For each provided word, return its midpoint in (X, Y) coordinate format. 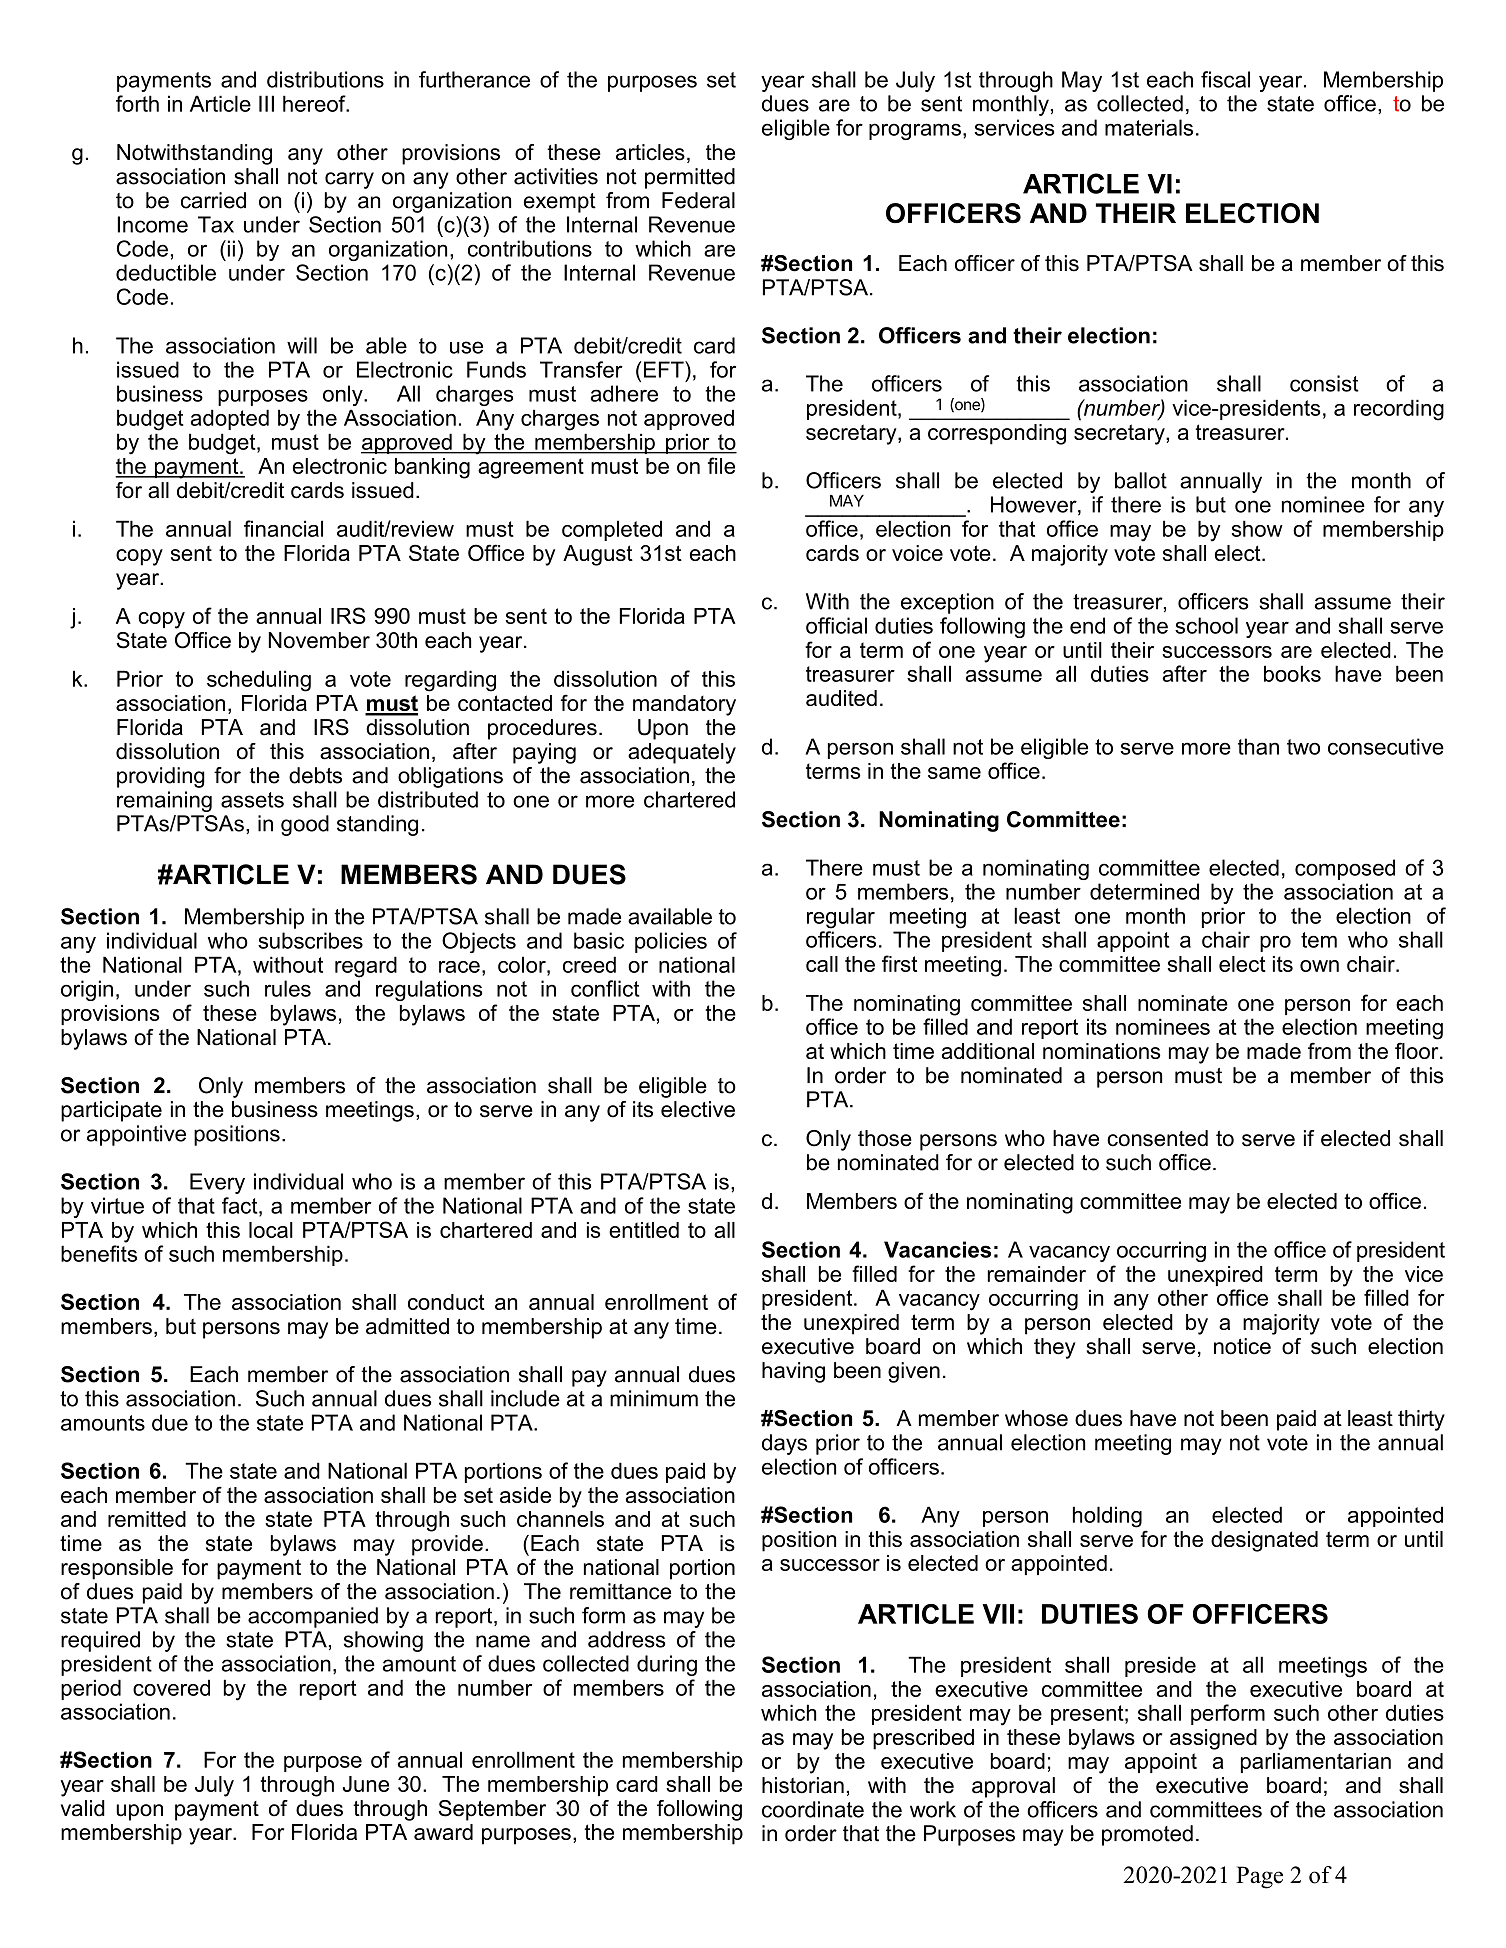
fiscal (1225, 79)
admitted (407, 1326)
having (793, 1372)
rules (288, 988)
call (822, 964)
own (1319, 966)
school (1206, 625)
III (266, 103)
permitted (690, 178)
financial (283, 528)
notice (1242, 1346)
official (836, 625)
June (366, 1784)
